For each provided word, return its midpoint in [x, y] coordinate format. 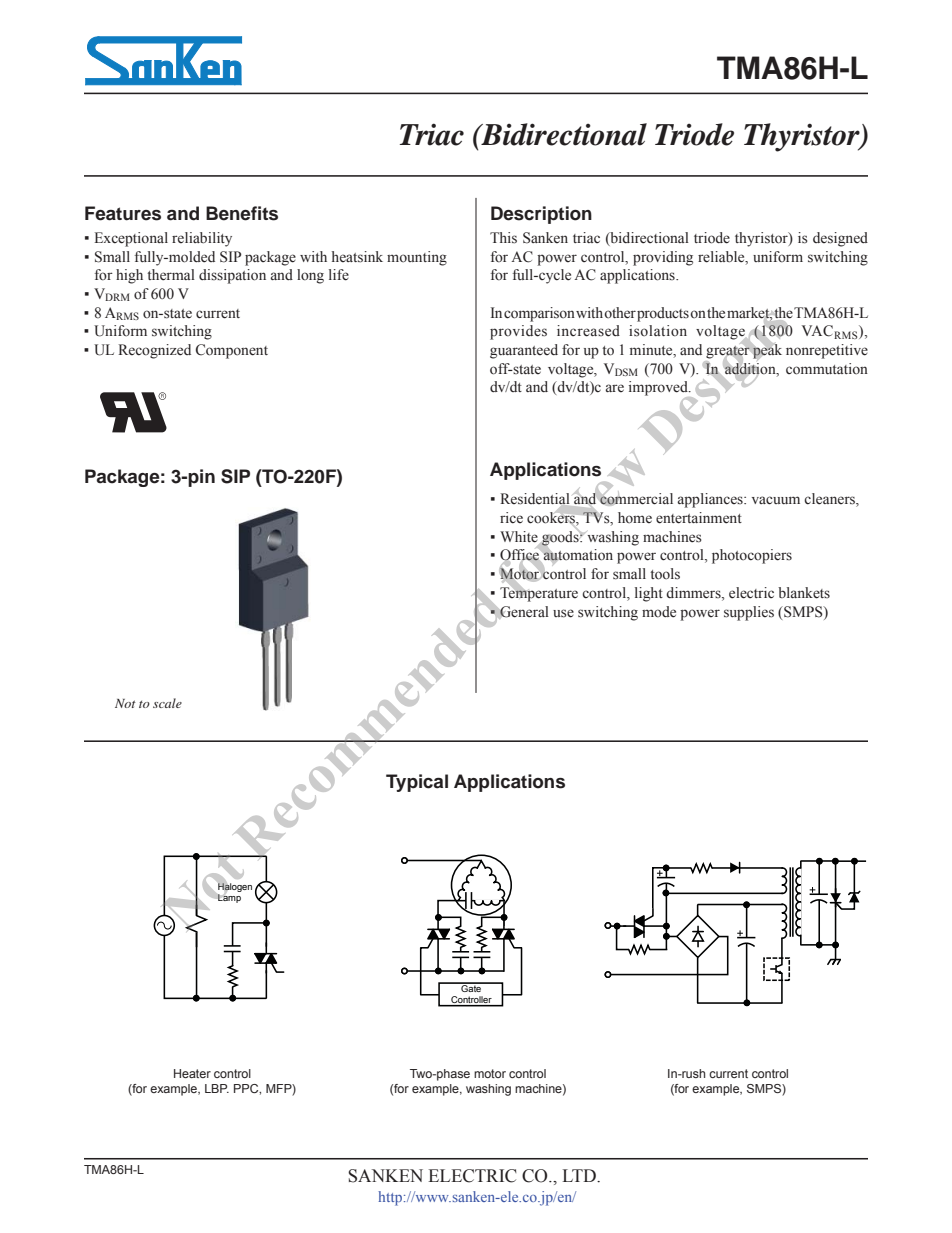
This [503, 238]
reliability [202, 239]
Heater [192, 1073]
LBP [217, 1088]
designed [840, 239]
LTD [580, 1175]
